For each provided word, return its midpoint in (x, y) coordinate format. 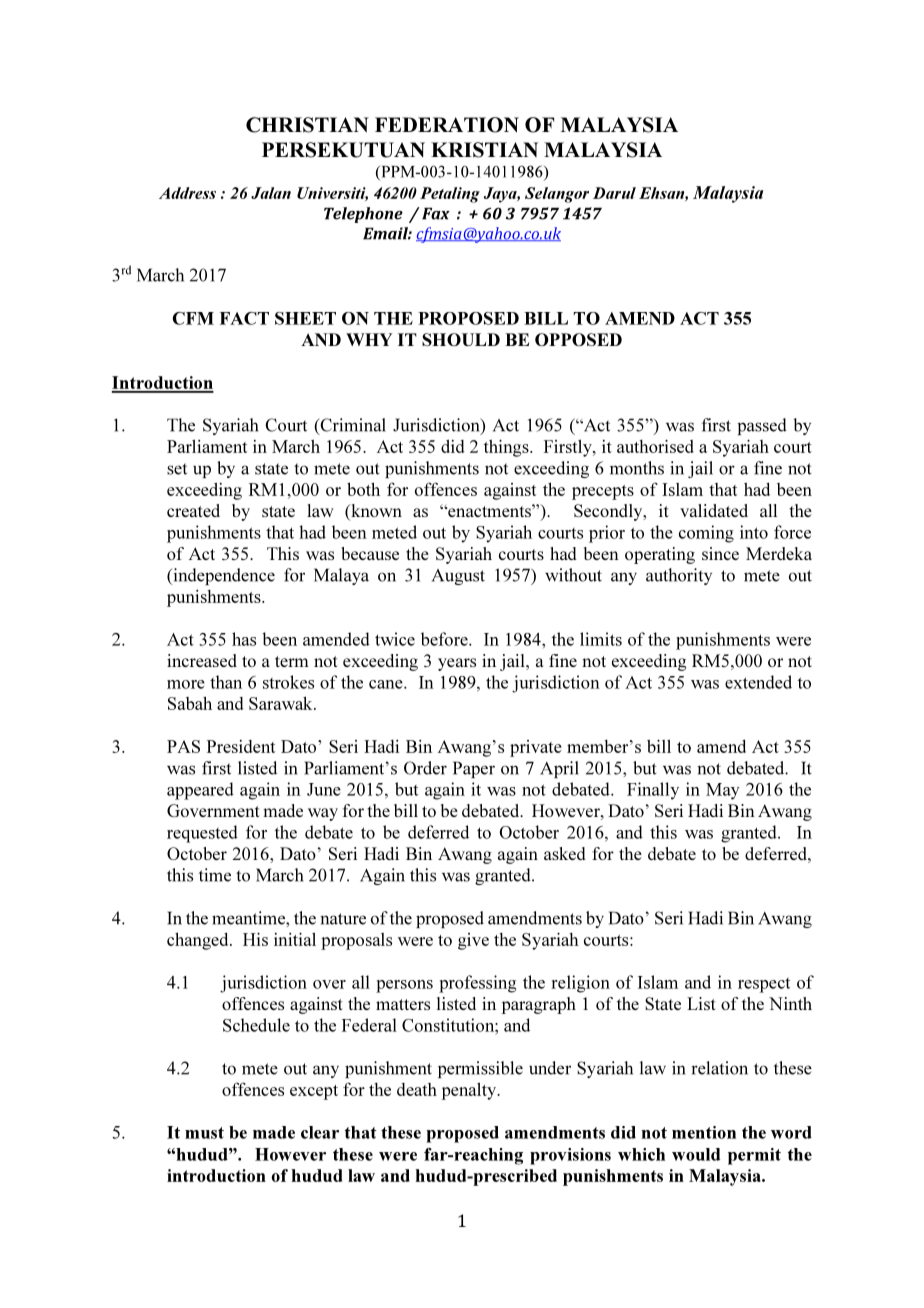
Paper (474, 769)
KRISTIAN (484, 150)
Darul (614, 193)
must (204, 1133)
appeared (200, 791)
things (507, 448)
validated (714, 510)
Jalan (271, 193)
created (193, 510)
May (723, 791)
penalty (470, 1091)
